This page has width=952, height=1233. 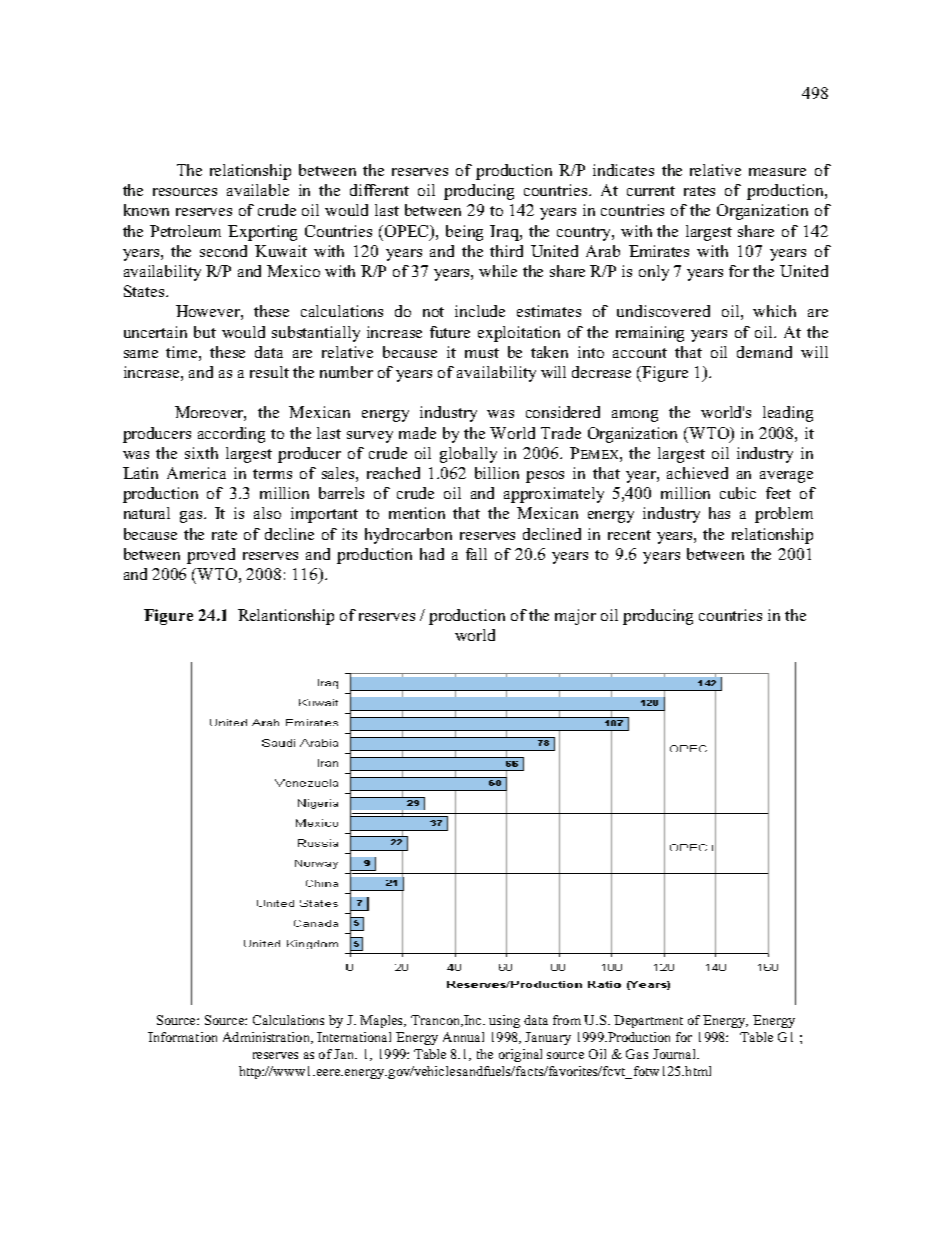 I want to click on Information, so click(x=182, y=1037).
